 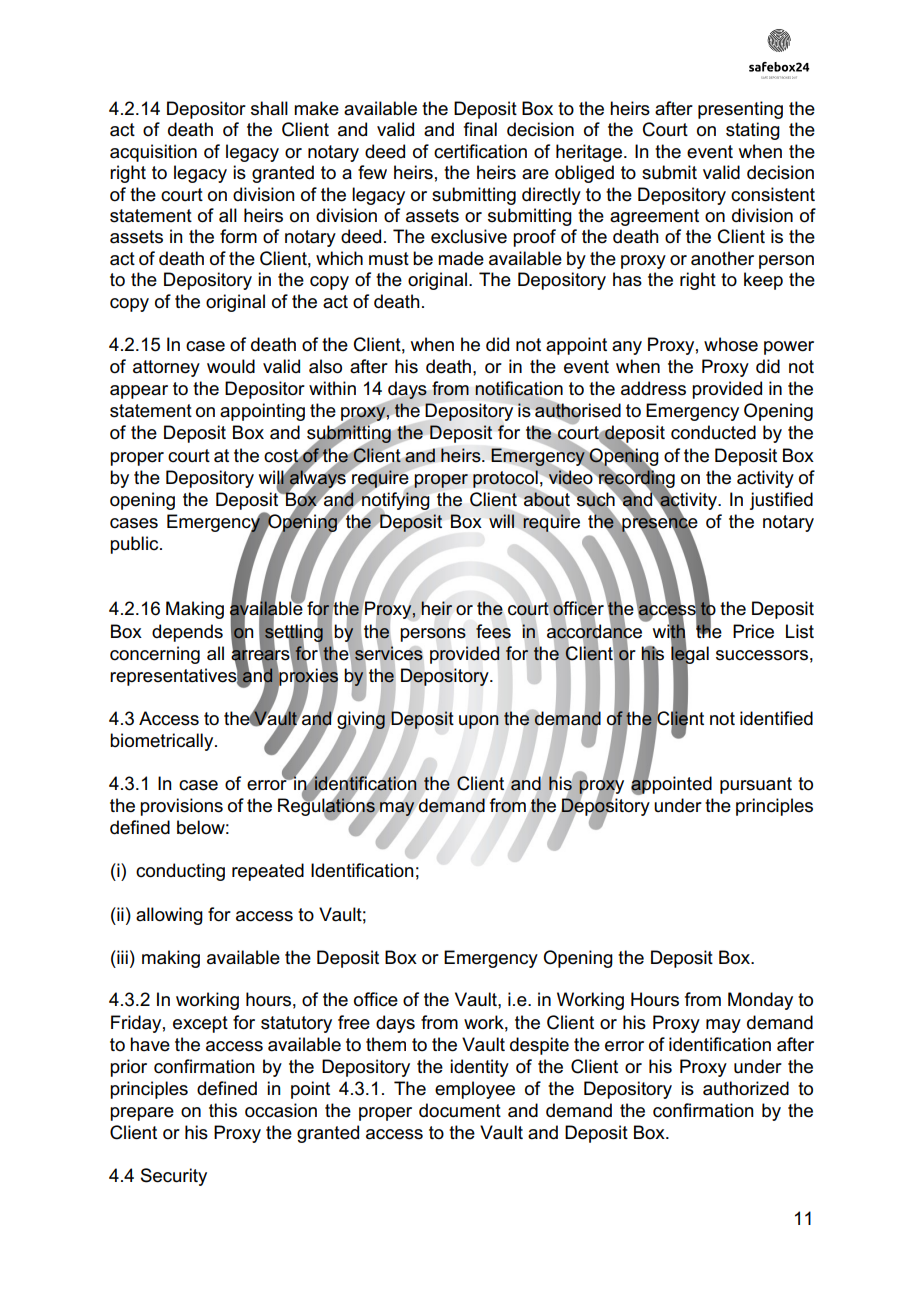 What do you see at coordinates (181, 807) in the image?
I see `provisions` at bounding box center [181, 807].
